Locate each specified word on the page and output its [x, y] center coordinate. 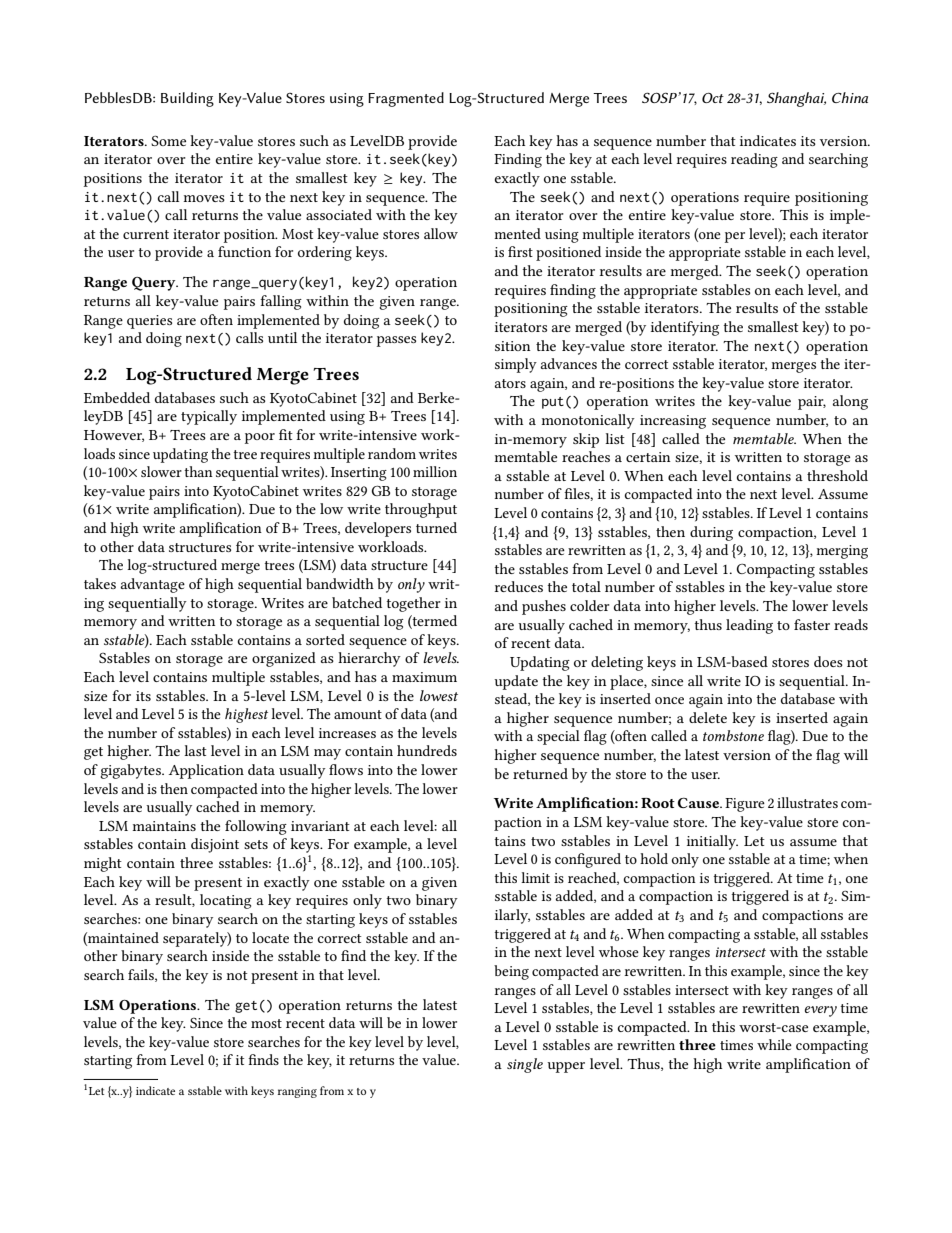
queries [149, 322]
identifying [685, 328]
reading [754, 160]
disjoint [215, 845]
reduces [519, 586]
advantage [152, 585]
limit [535, 877]
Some [168, 140]
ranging [297, 1092]
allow [441, 233]
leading [749, 626]
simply [516, 365]
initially [712, 842]
